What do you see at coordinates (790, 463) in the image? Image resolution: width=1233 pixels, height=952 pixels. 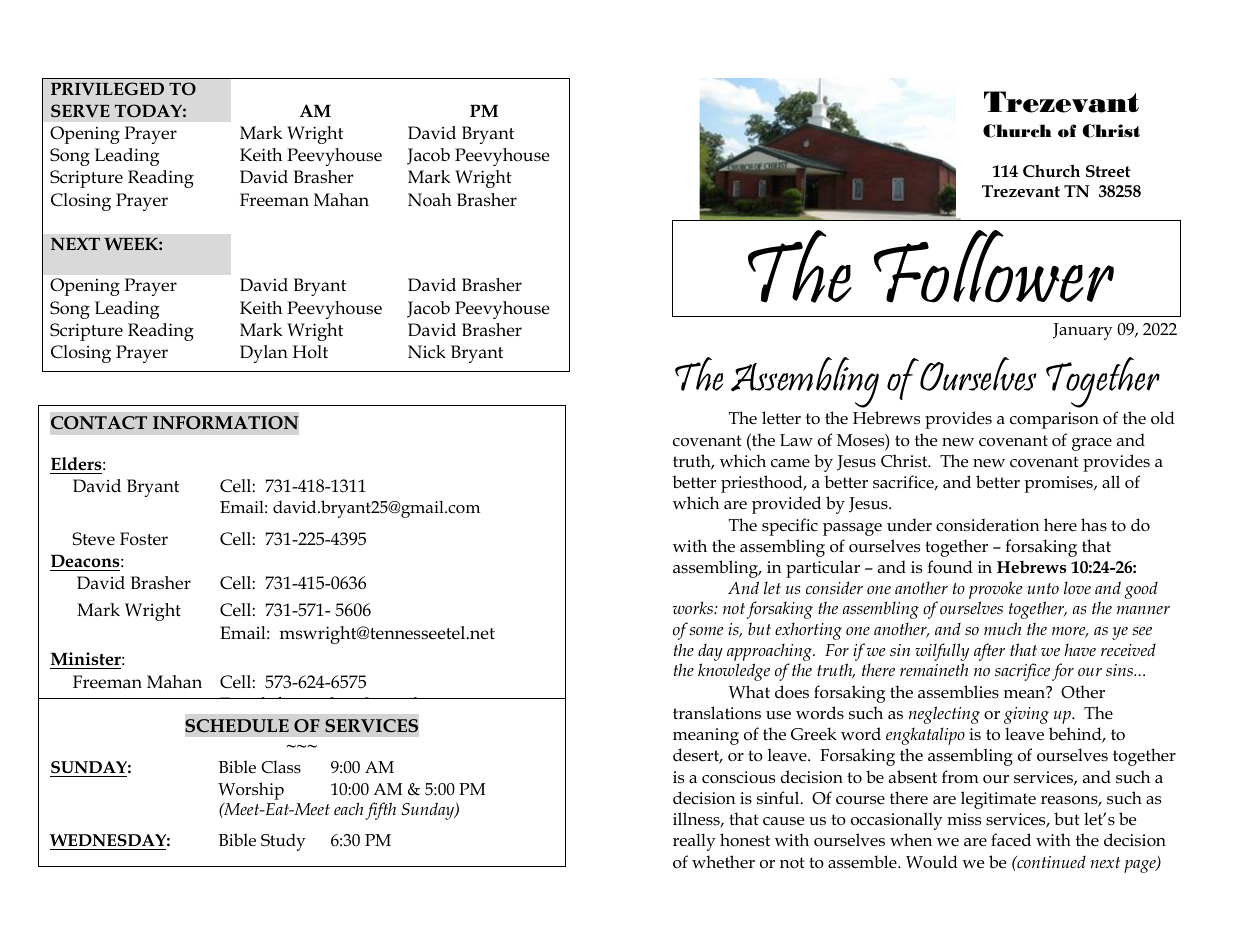 I see `came` at bounding box center [790, 463].
